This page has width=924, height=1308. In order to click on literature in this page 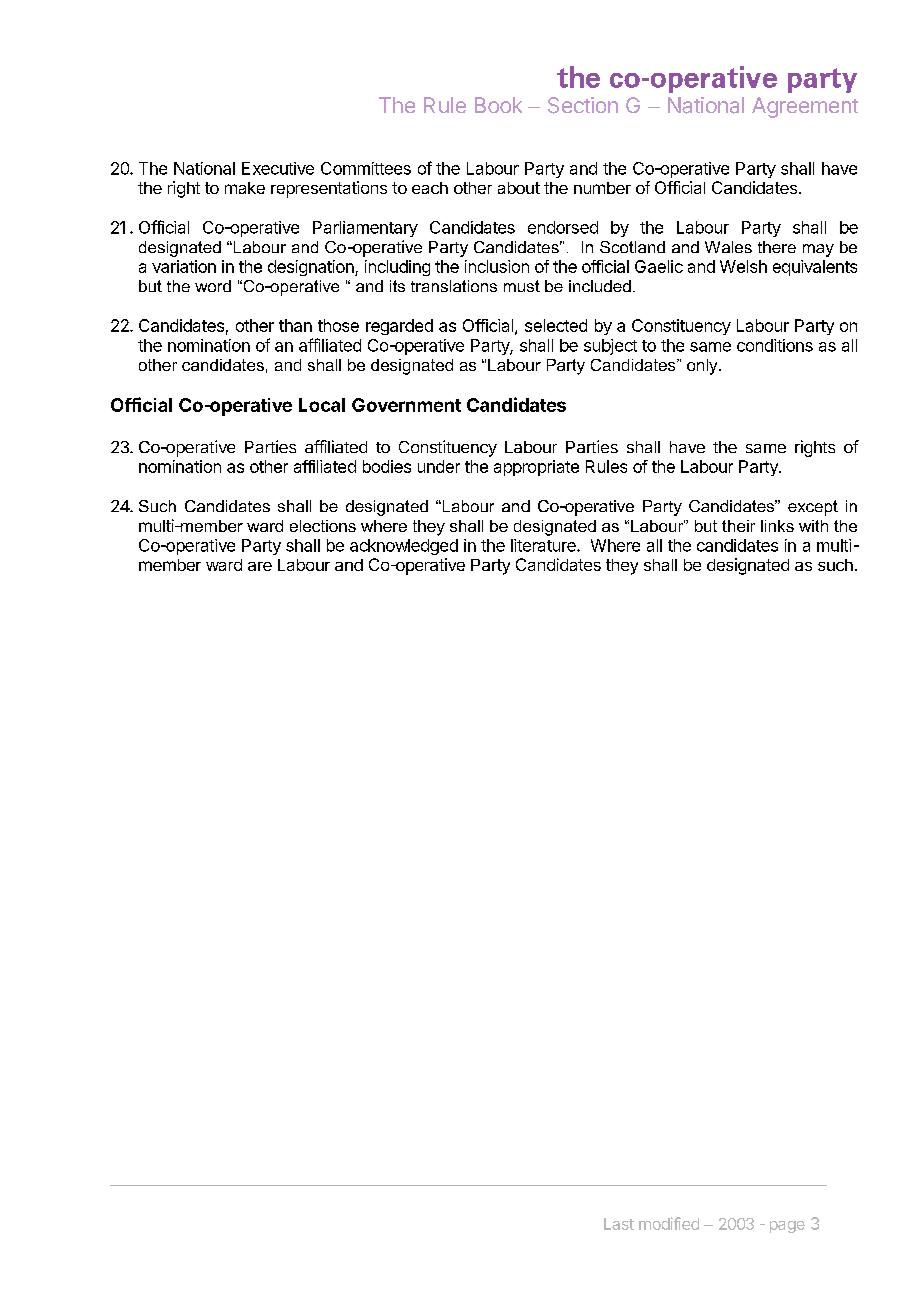, I will do `click(544, 545)`.
